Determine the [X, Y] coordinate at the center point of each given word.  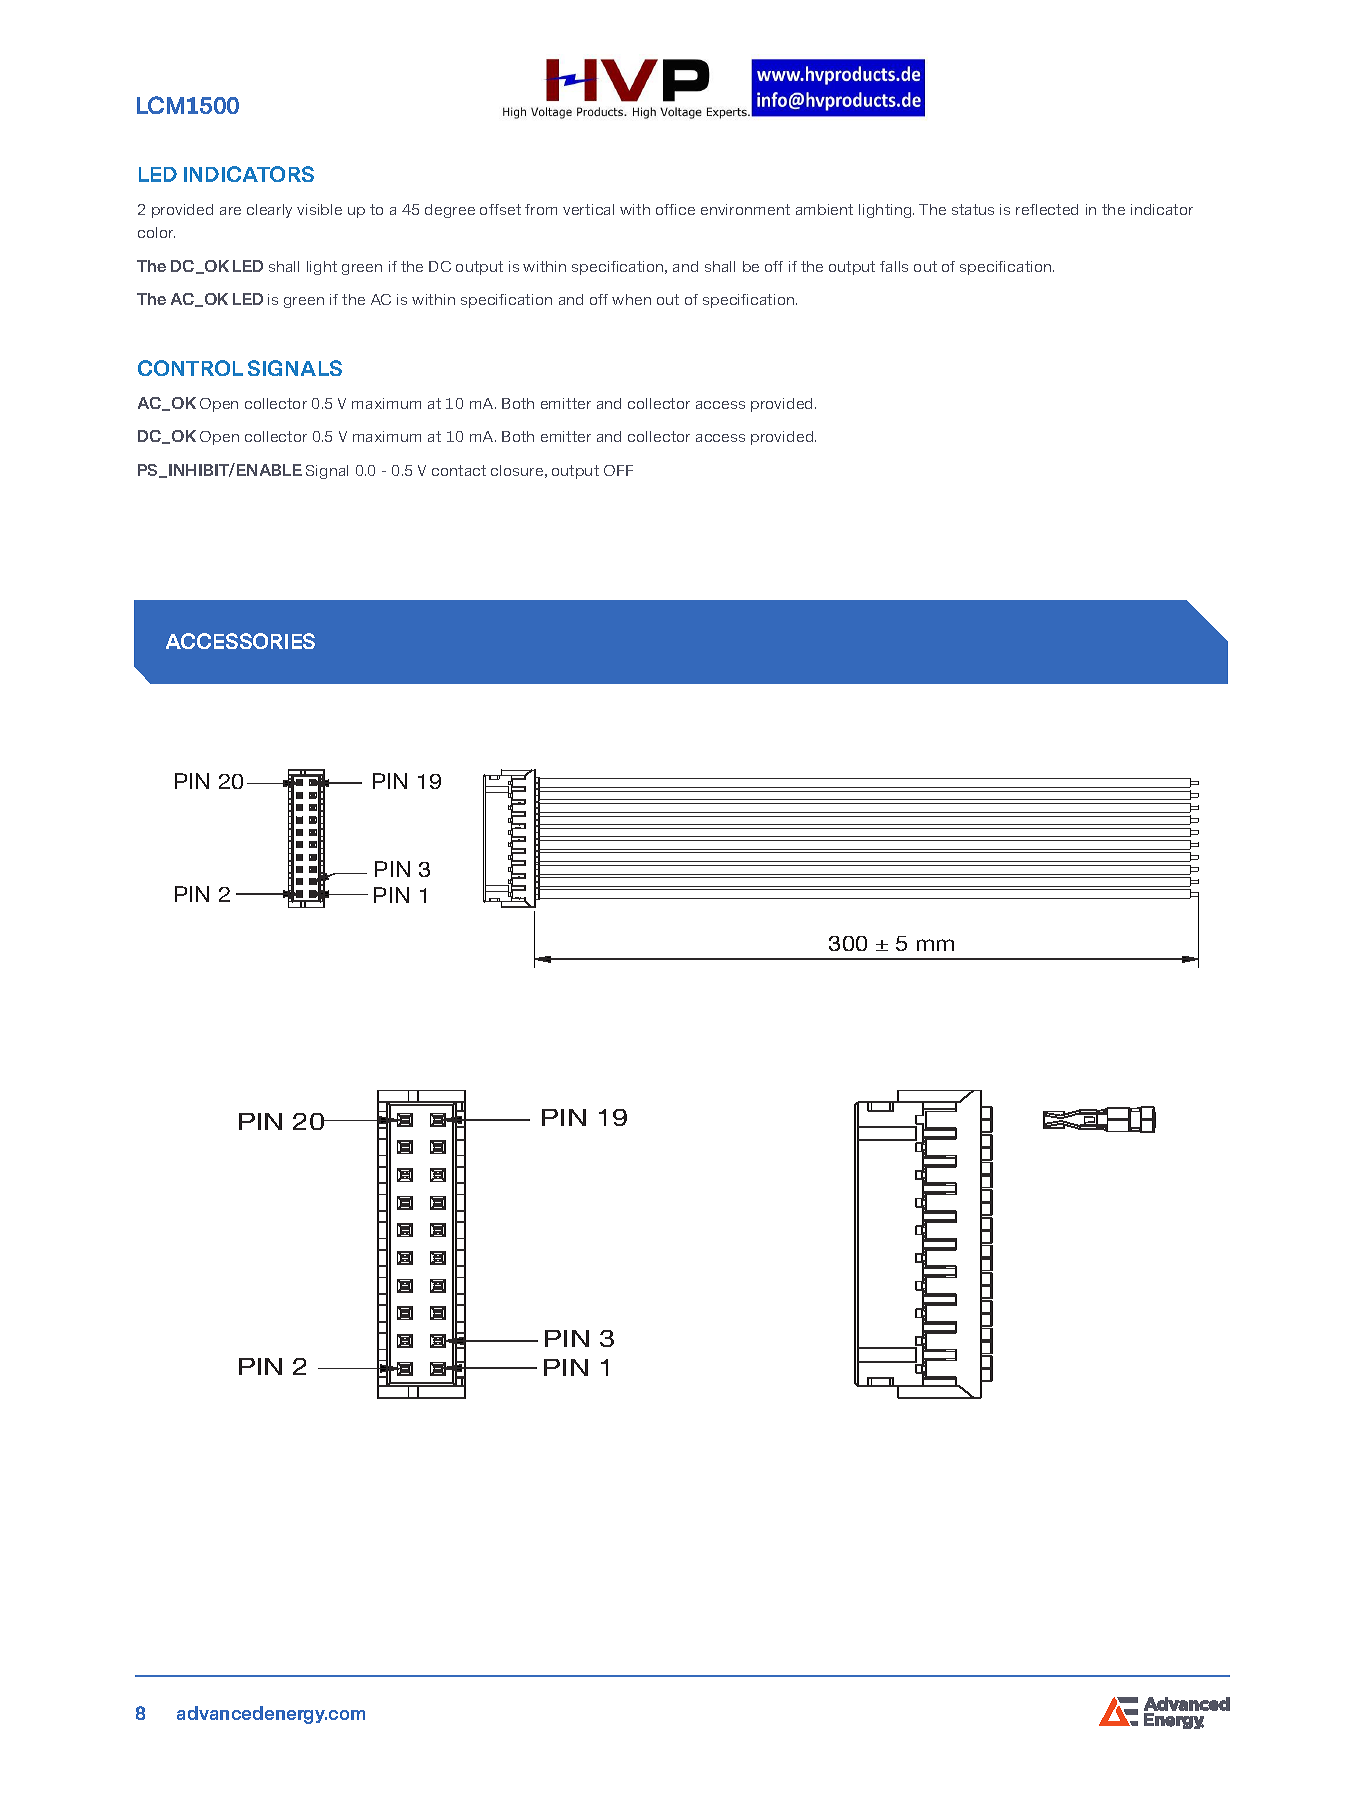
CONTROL [190, 368]
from [541, 209]
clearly [269, 211]
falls [894, 266]
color [156, 232]
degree [450, 211]
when [631, 299]
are [230, 211]
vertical [588, 209]
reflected [1047, 209]
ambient [824, 209]
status [973, 209]
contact [459, 470]
